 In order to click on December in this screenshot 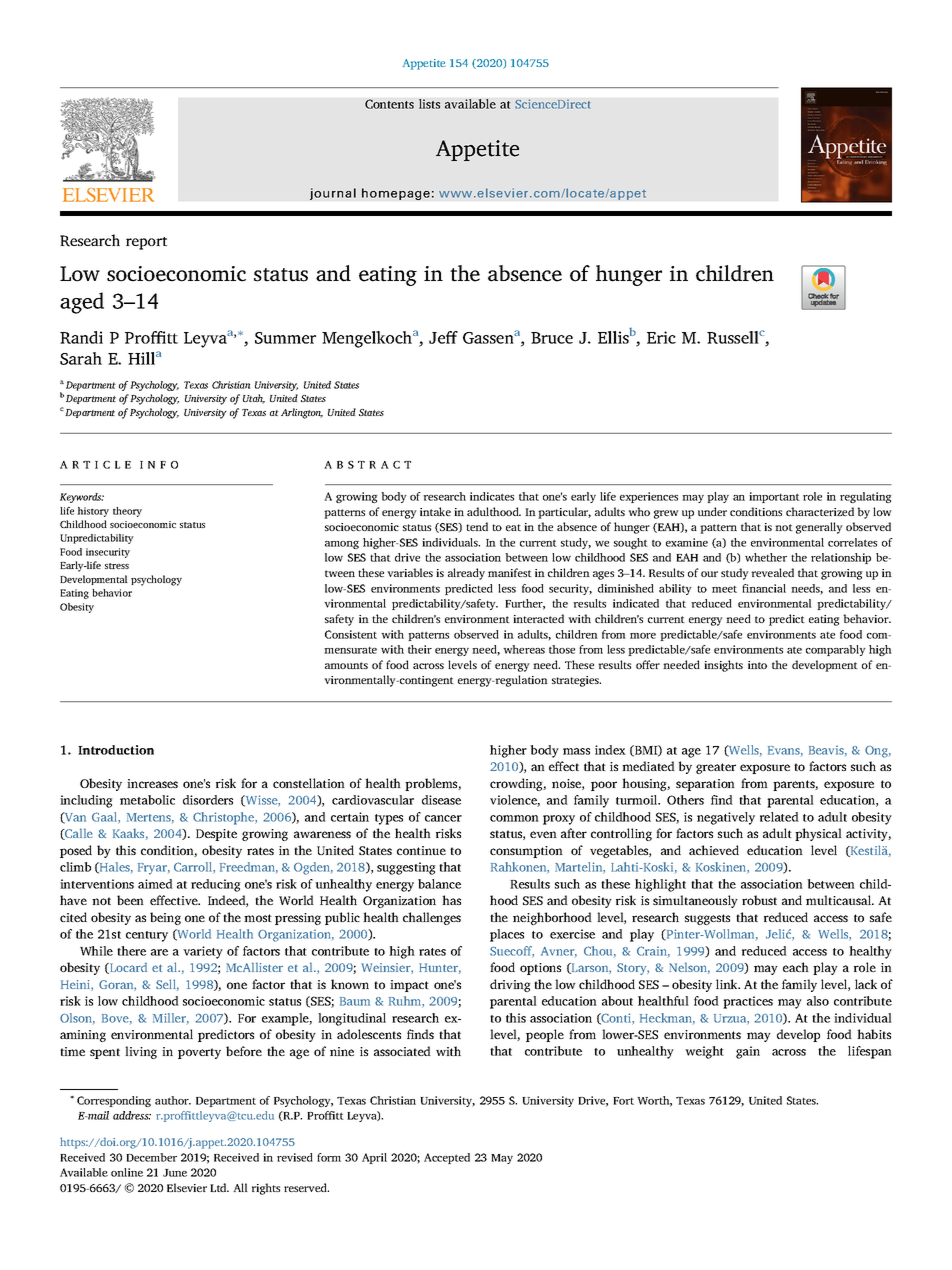, I will do `click(151, 1157)`.
